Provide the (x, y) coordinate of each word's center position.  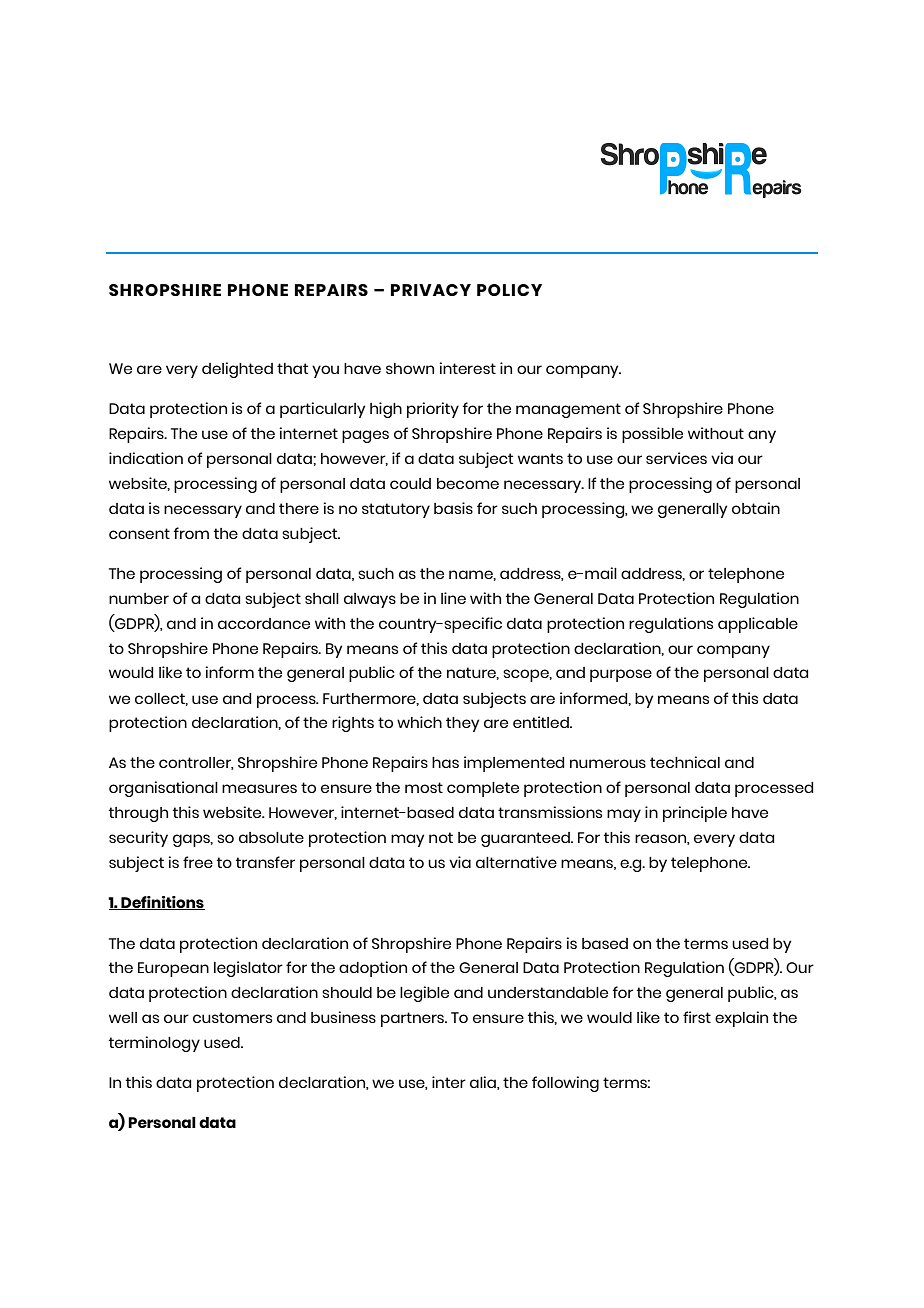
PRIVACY (431, 290)
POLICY (509, 290)
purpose (621, 675)
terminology (154, 1044)
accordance (264, 623)
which (419, 722)
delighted (237, 370)
